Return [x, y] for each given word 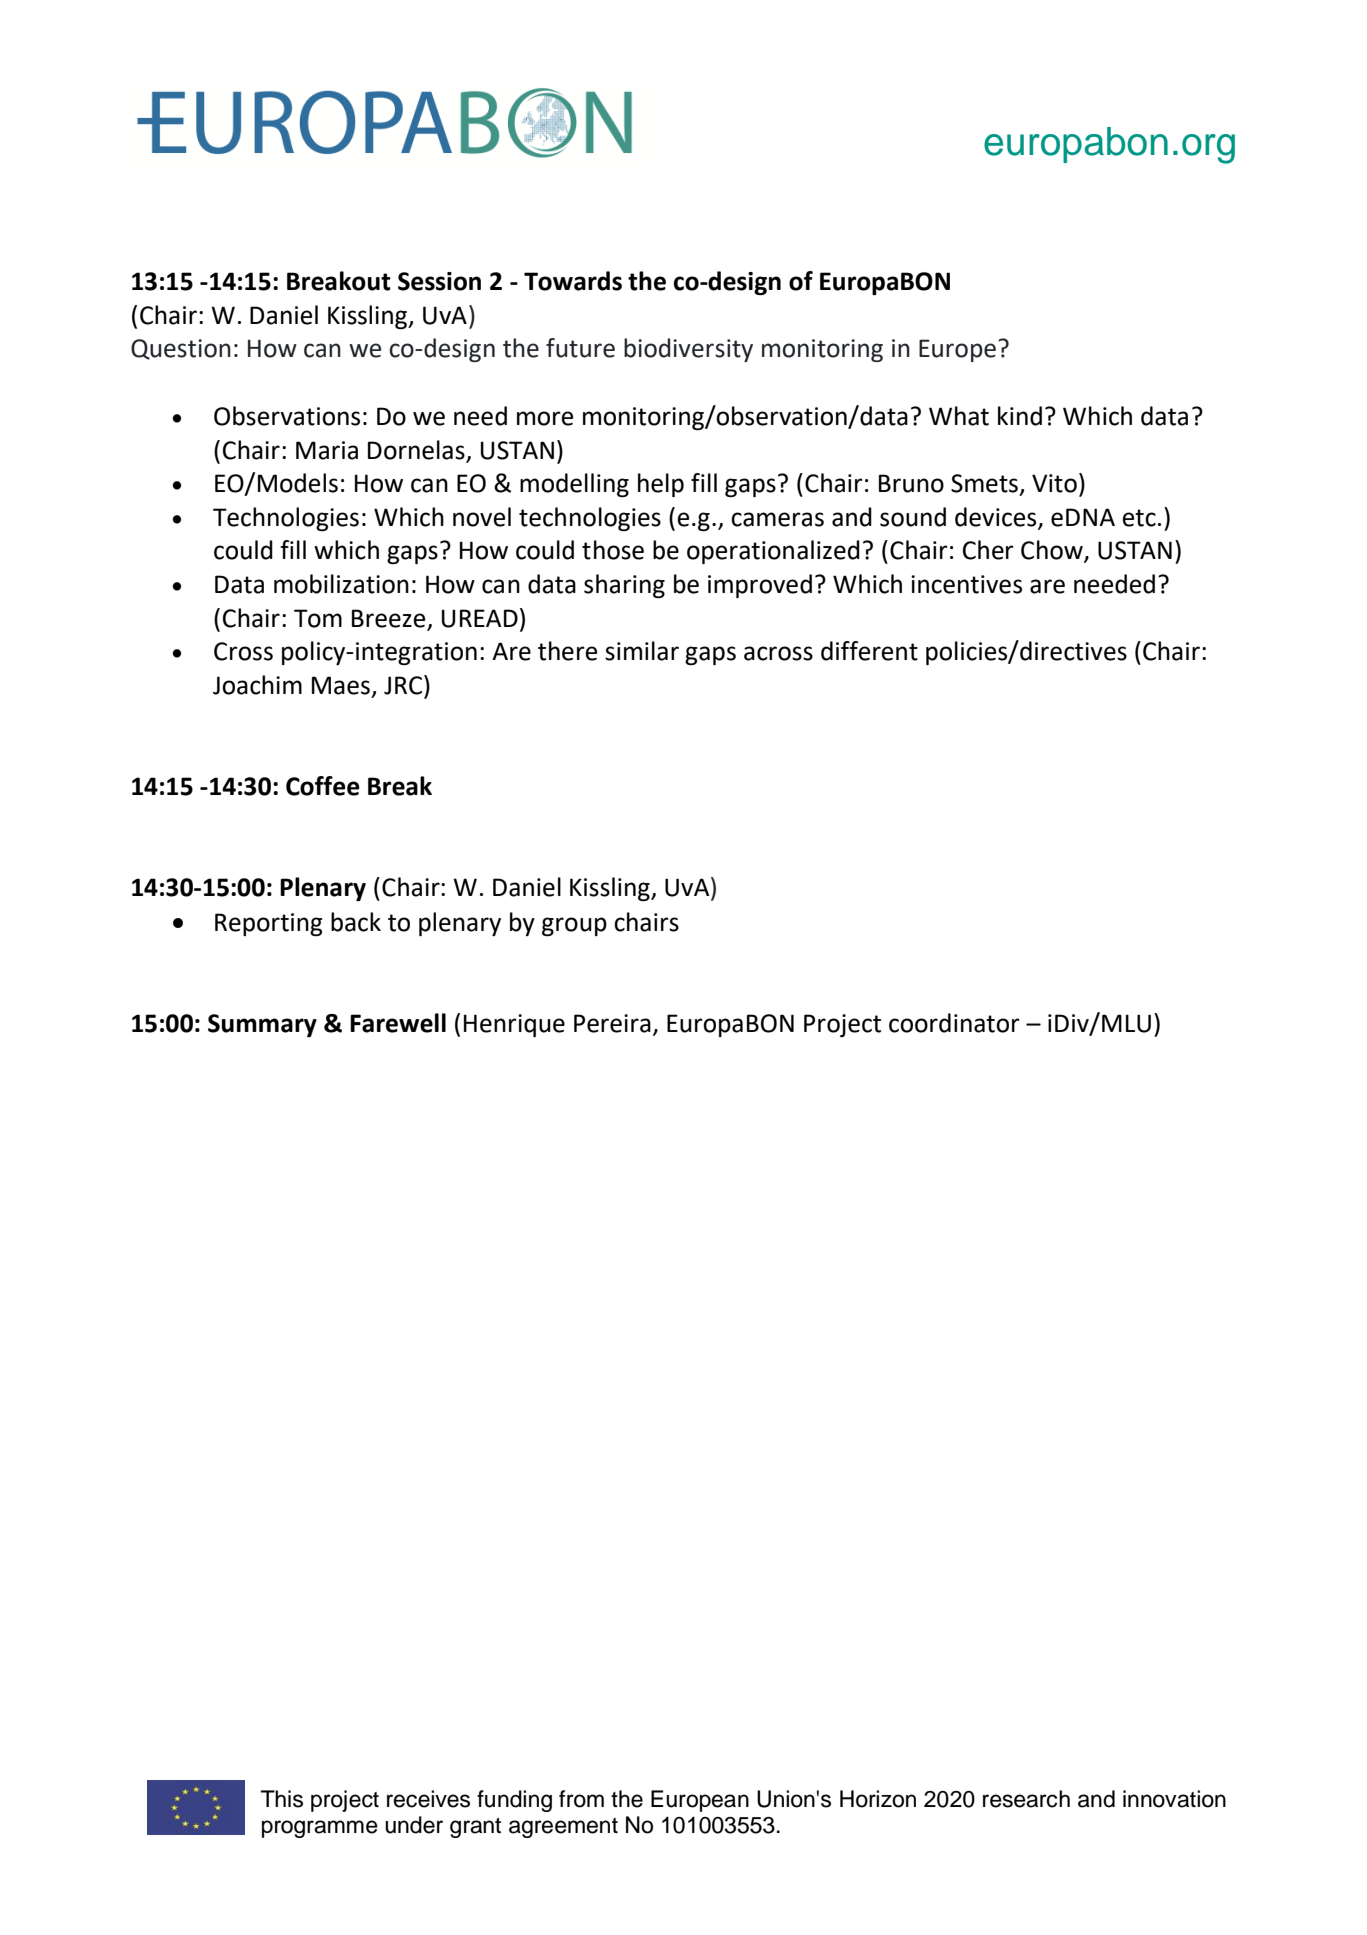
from [581, 1799]
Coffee [323, 786]
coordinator [954, 1023]
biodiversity [688, 350]
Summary [262, 1025]
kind [1020, 416]
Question [181, 349]
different [869, 651]
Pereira [612, 1023]
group [574, 926]
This [282, 1799]
